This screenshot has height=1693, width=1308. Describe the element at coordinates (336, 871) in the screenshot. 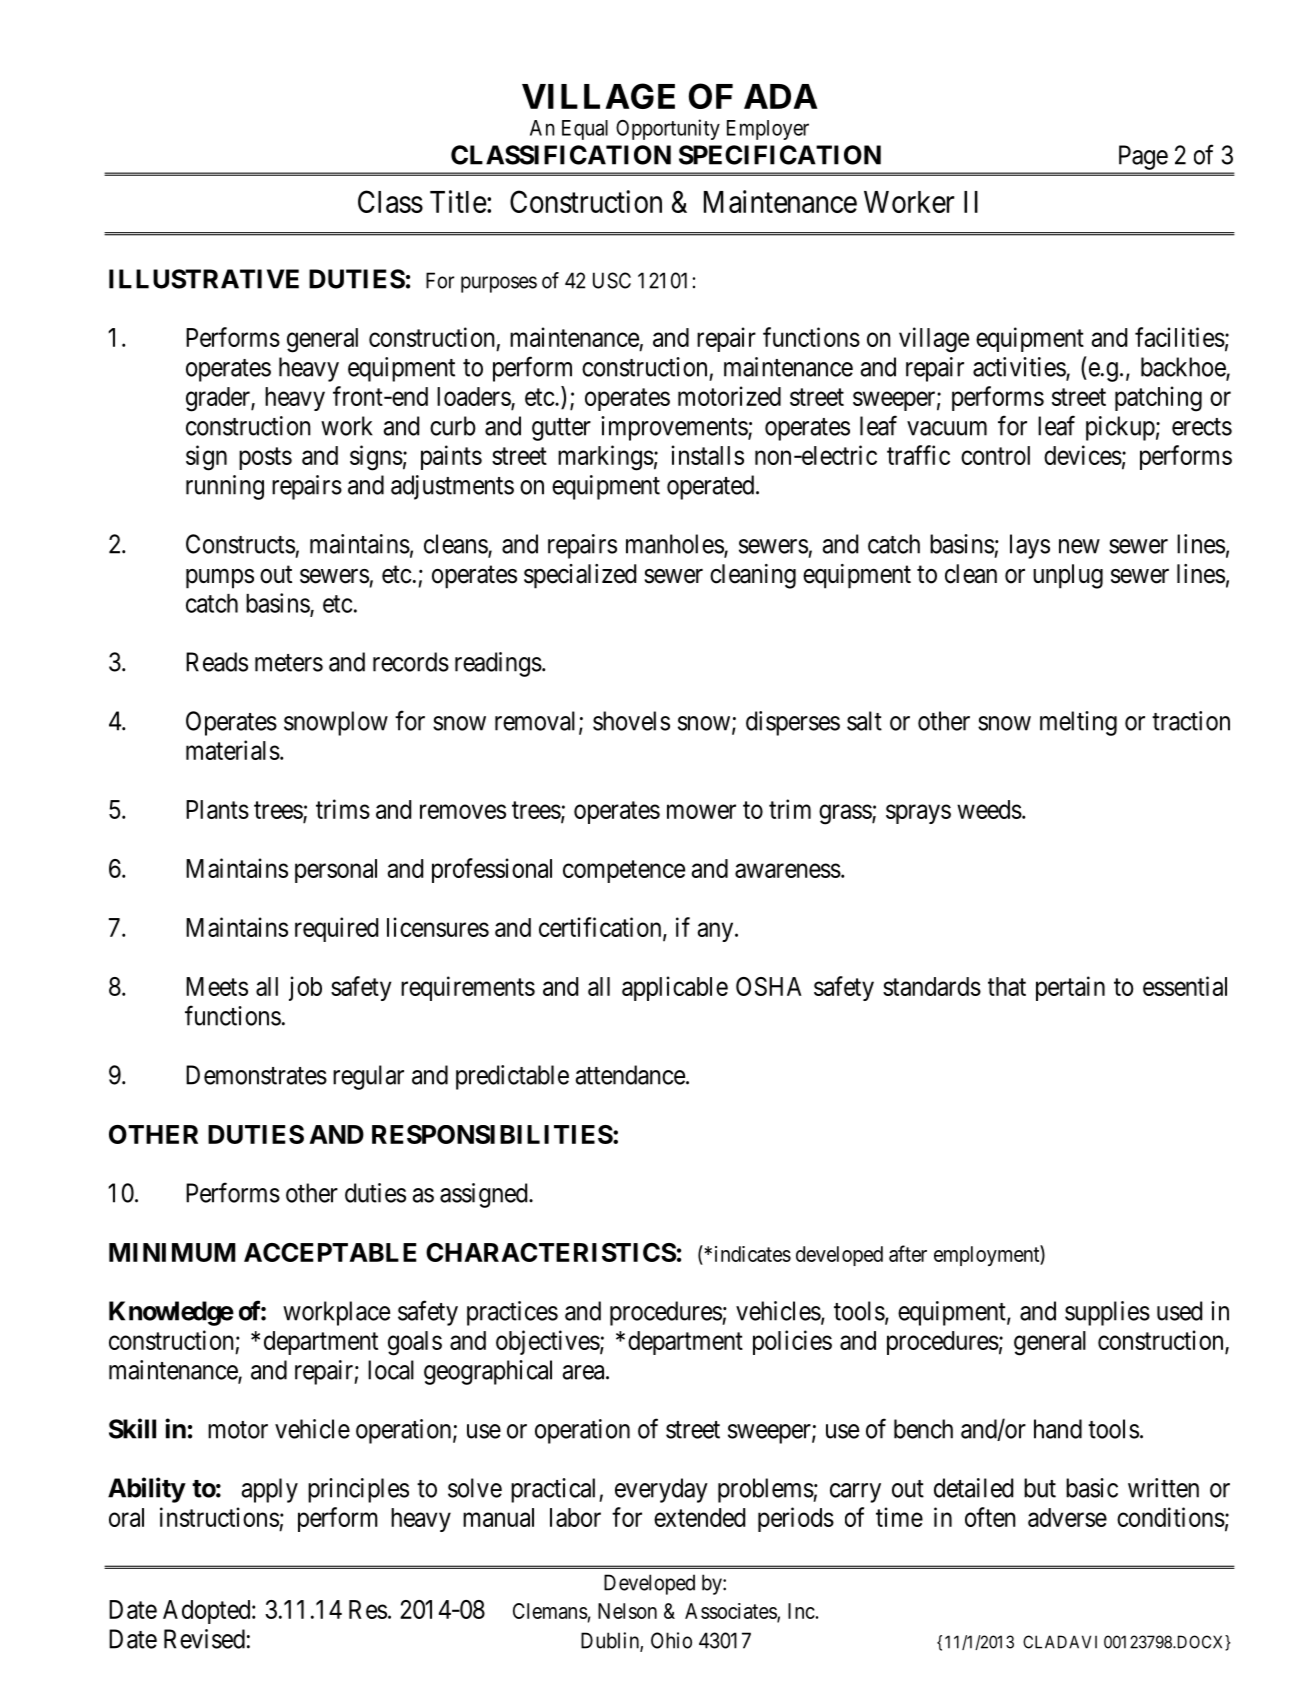

I see `personal` at that location.
